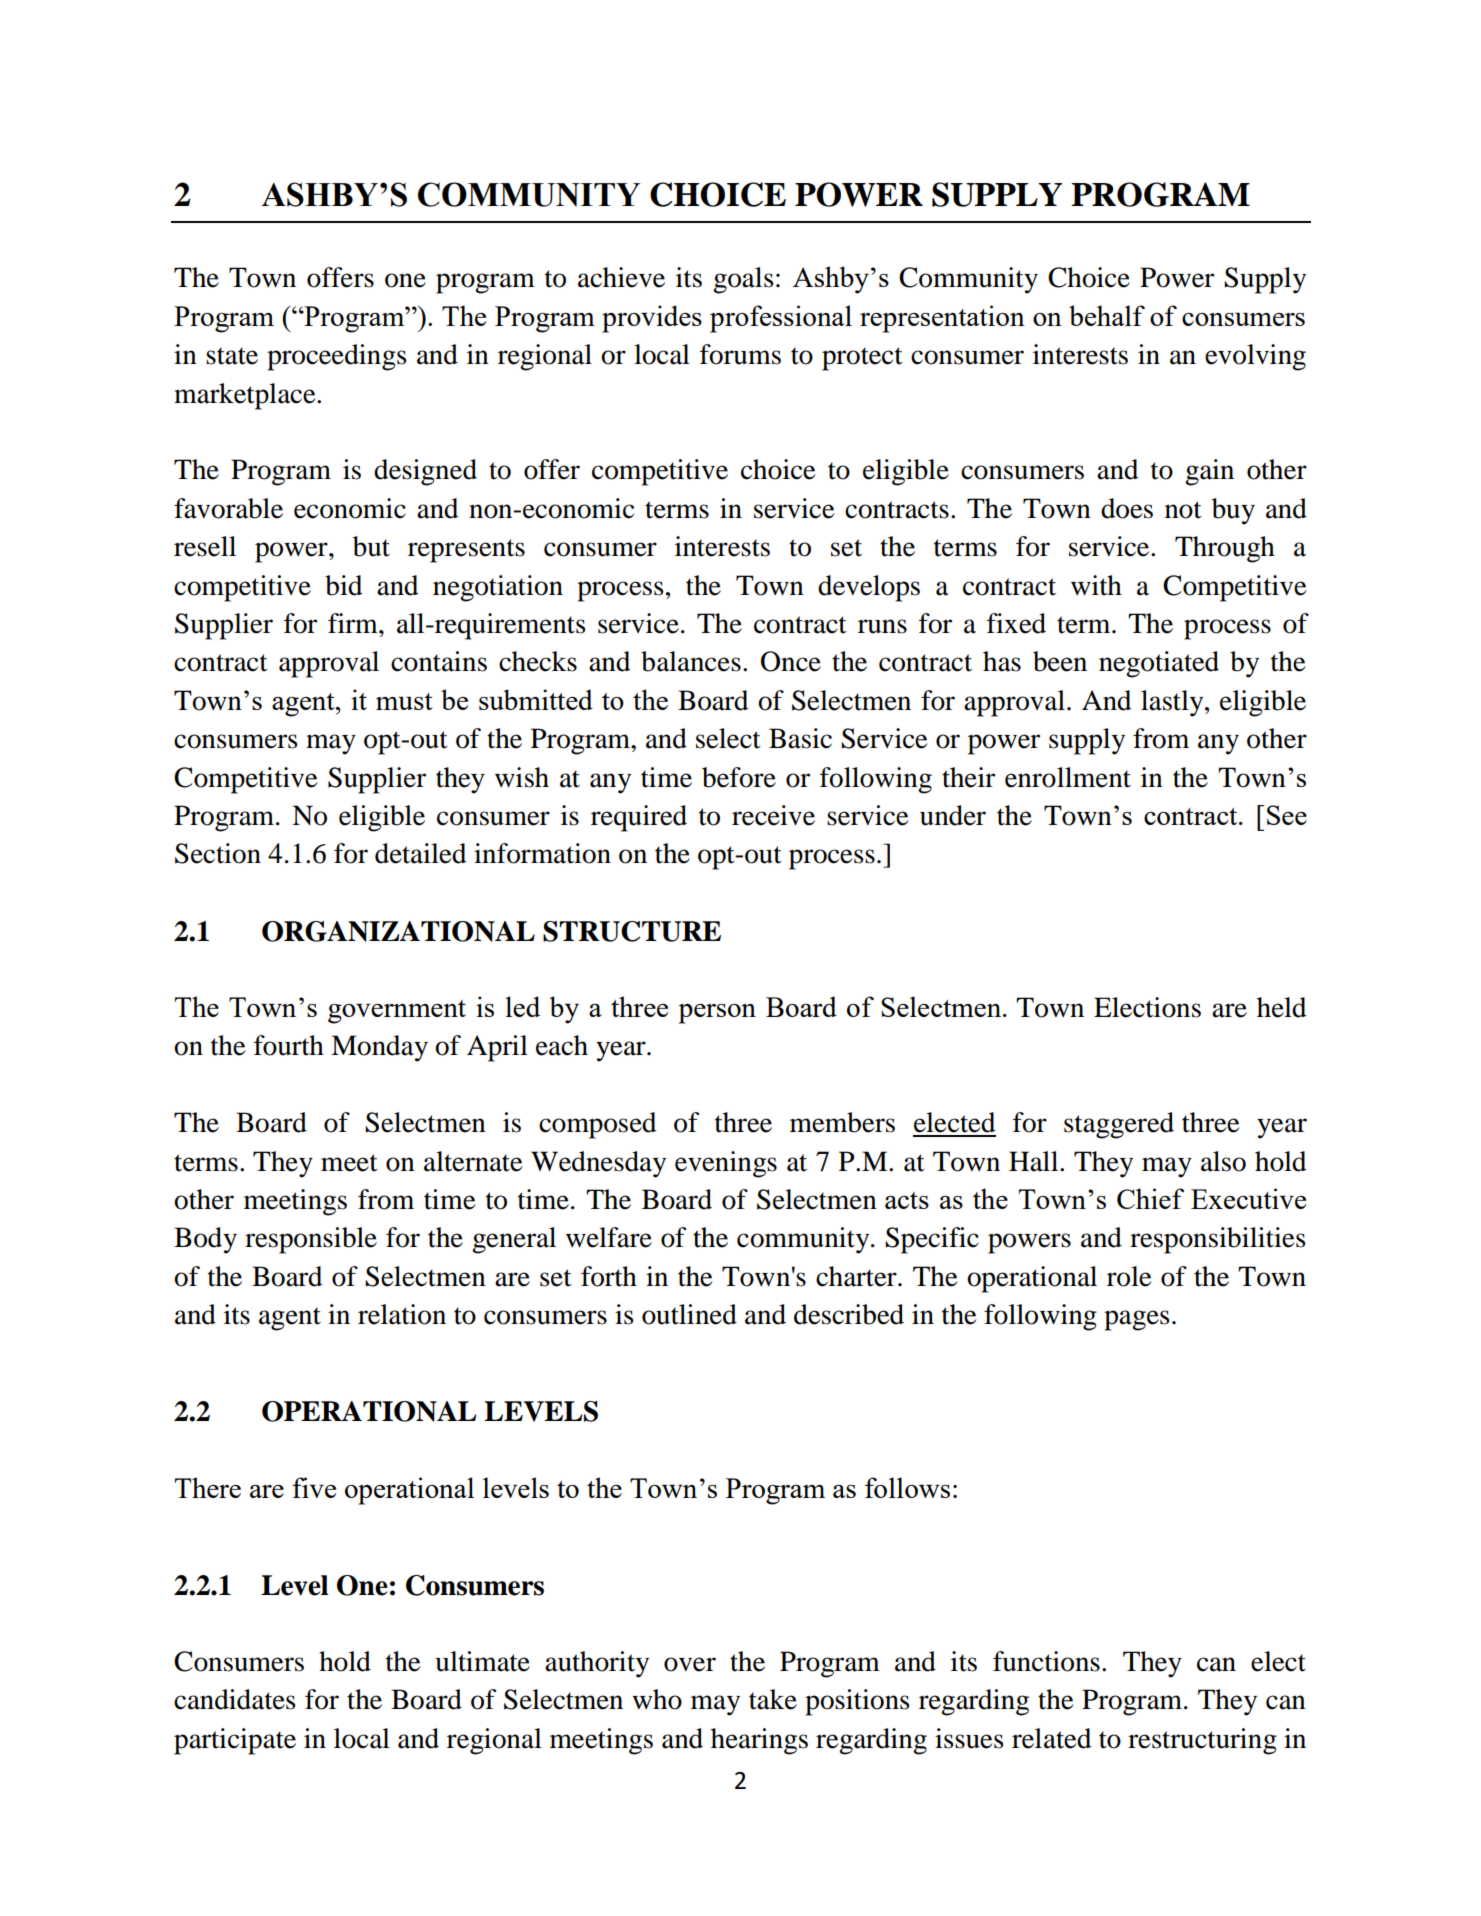 Image resolution: width=1481 pixels, height=1916 pixels. What do you see at coordinates (337, 357) in the screenshot?
I see `proceedings` at bounding box center [337, 357].
